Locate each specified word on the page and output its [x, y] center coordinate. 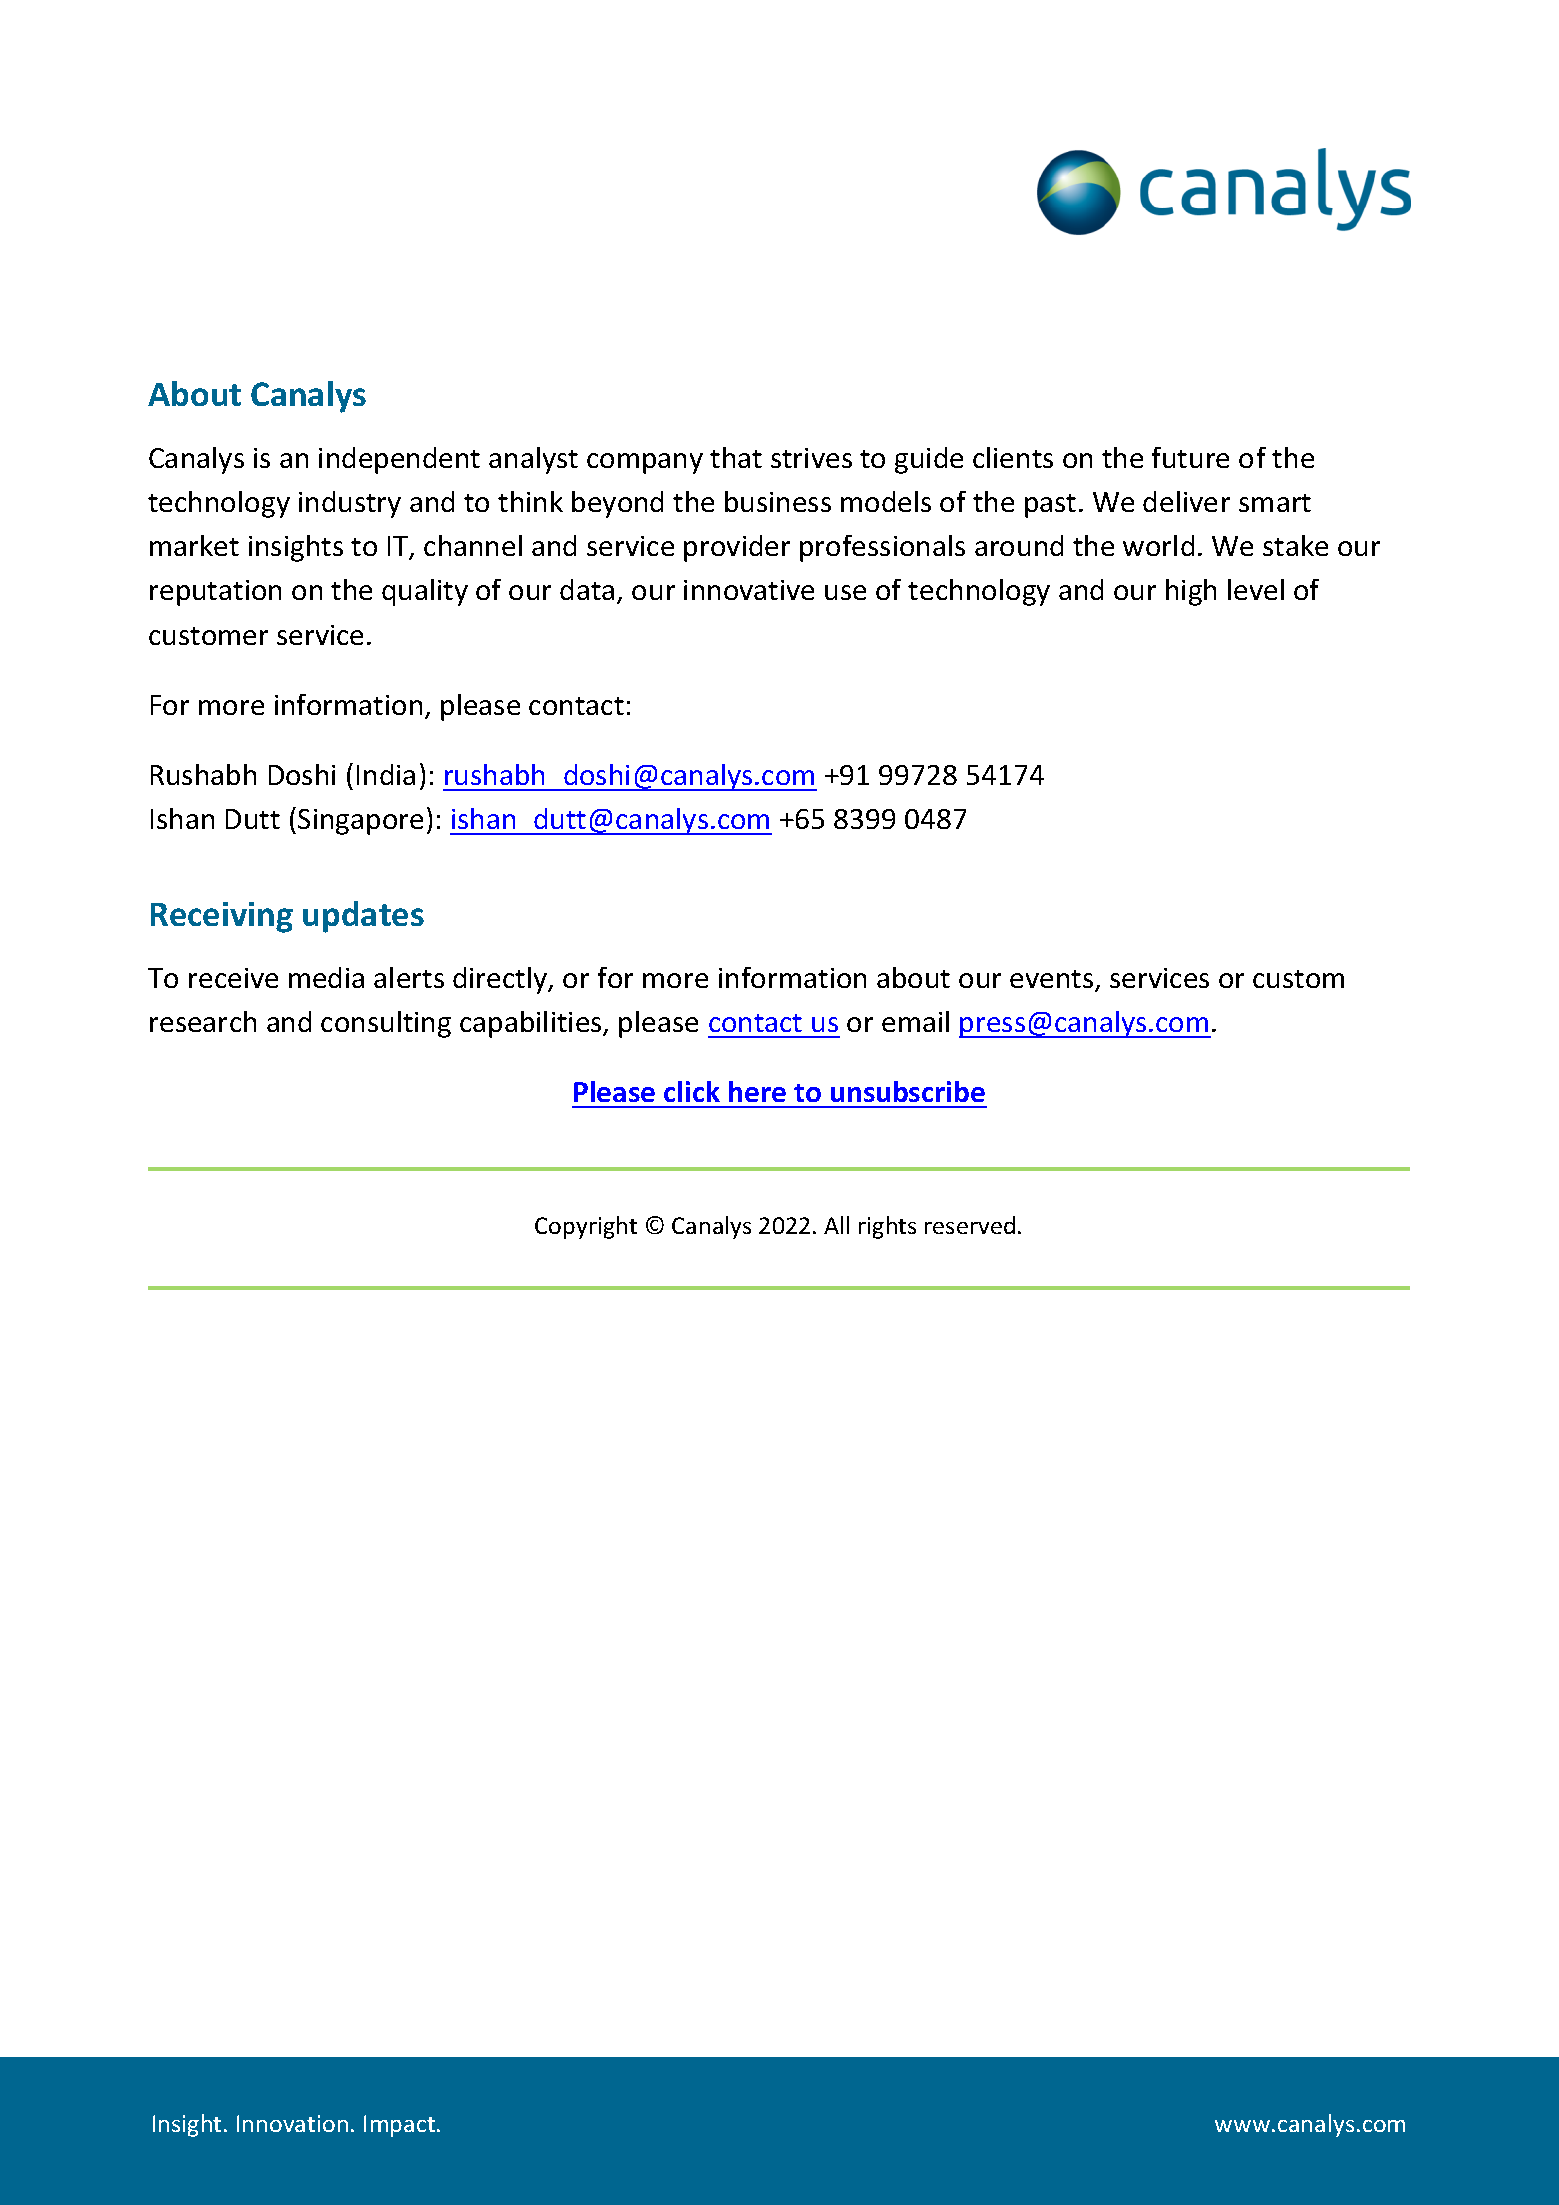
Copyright [586, 1227]
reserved [970, 1225]
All [836, 1225]
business [778, 501]
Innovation [292, 2123]
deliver [1186, 501]
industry [350, 504]
